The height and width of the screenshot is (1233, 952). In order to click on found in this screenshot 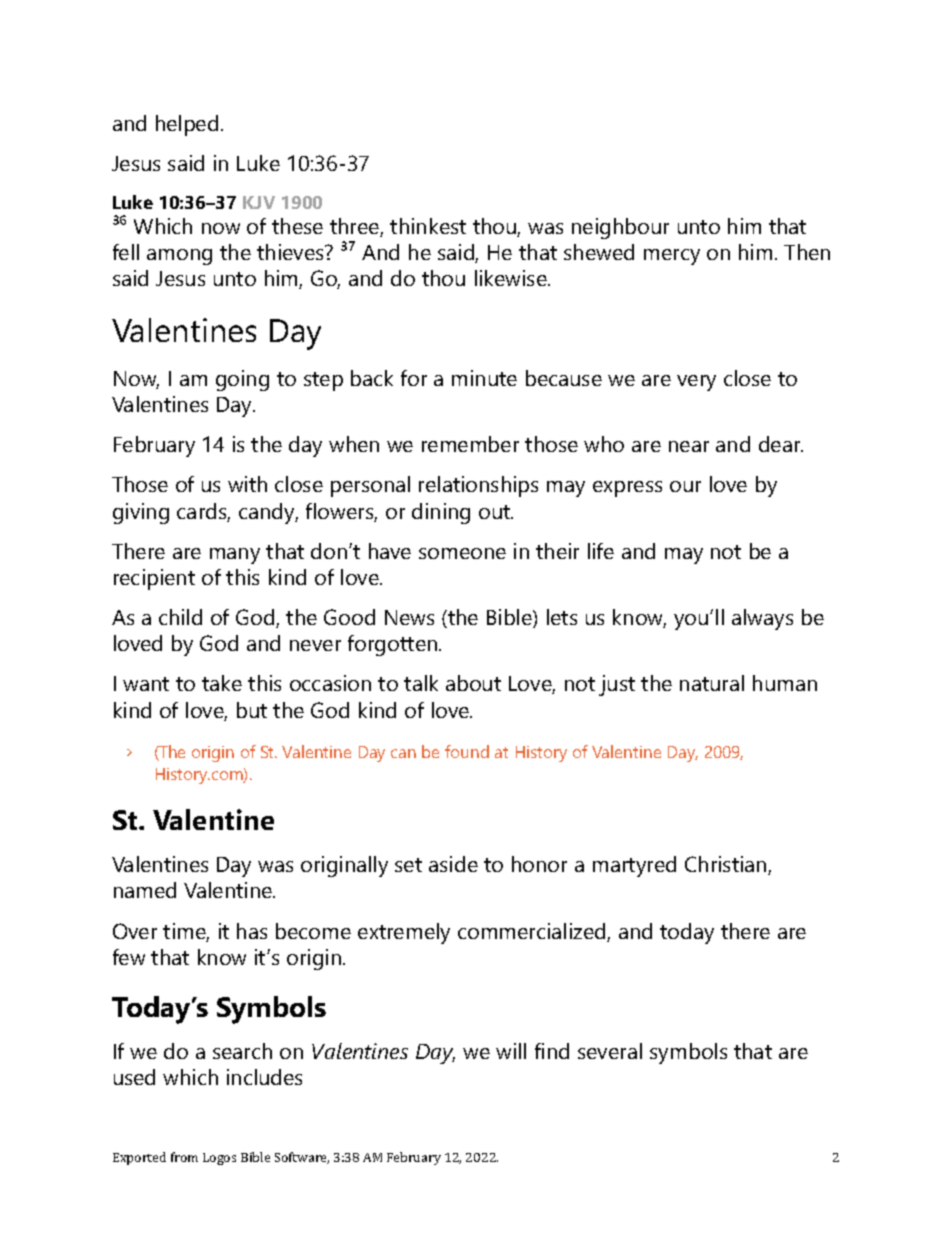, I will do `click(467, 751)`.
